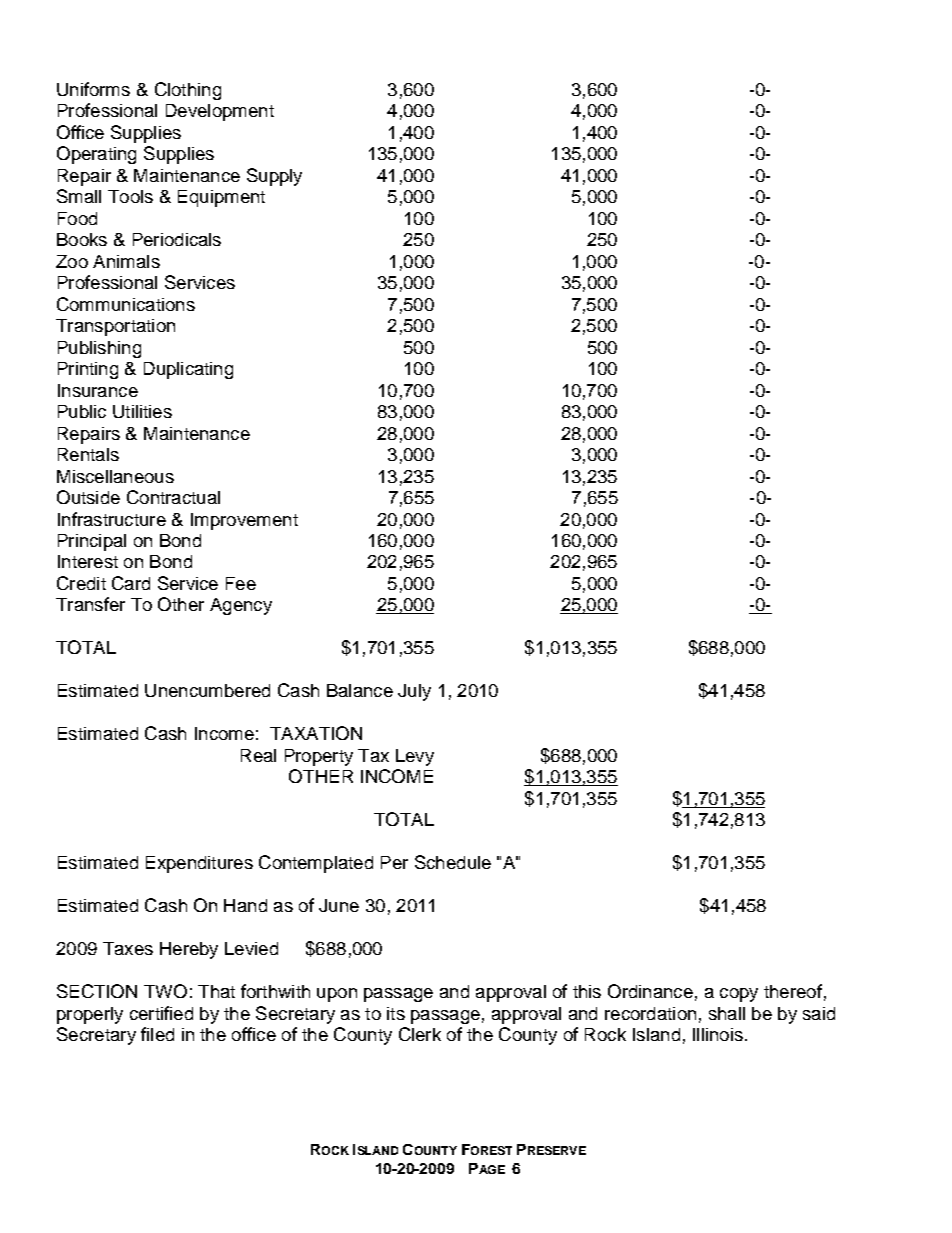 The image size is (952, 1233). Describe the element at coordinates (142, 411) in the image. I see `Utilities` at that location.
